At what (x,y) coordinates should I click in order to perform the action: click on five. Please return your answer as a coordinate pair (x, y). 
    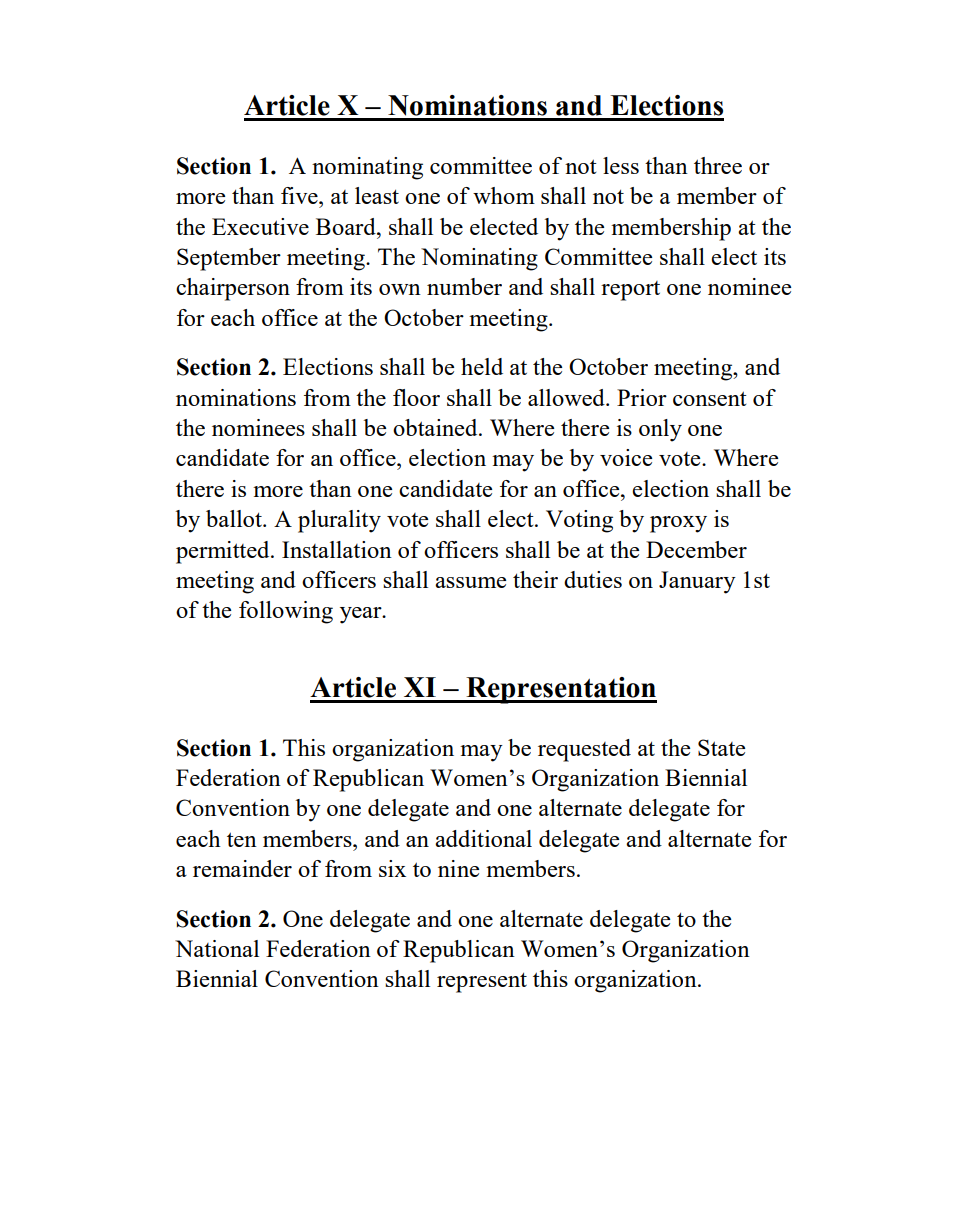
    Looking at the image, I should click on (300, 195).
